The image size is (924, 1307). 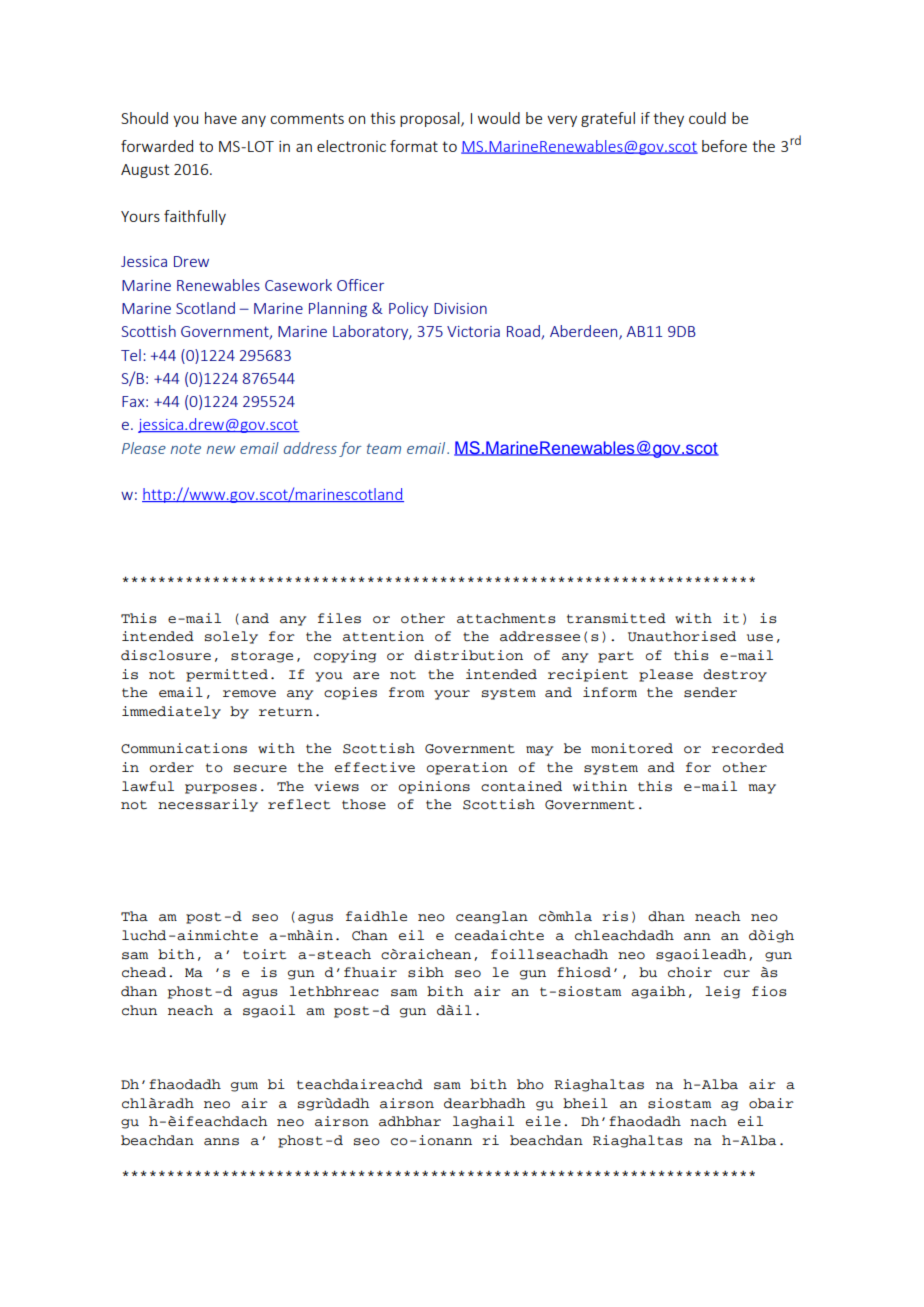 What do you see at coordinates (414, 146) in the screenshot?
I see `format` at bounding box center [414, 146].
